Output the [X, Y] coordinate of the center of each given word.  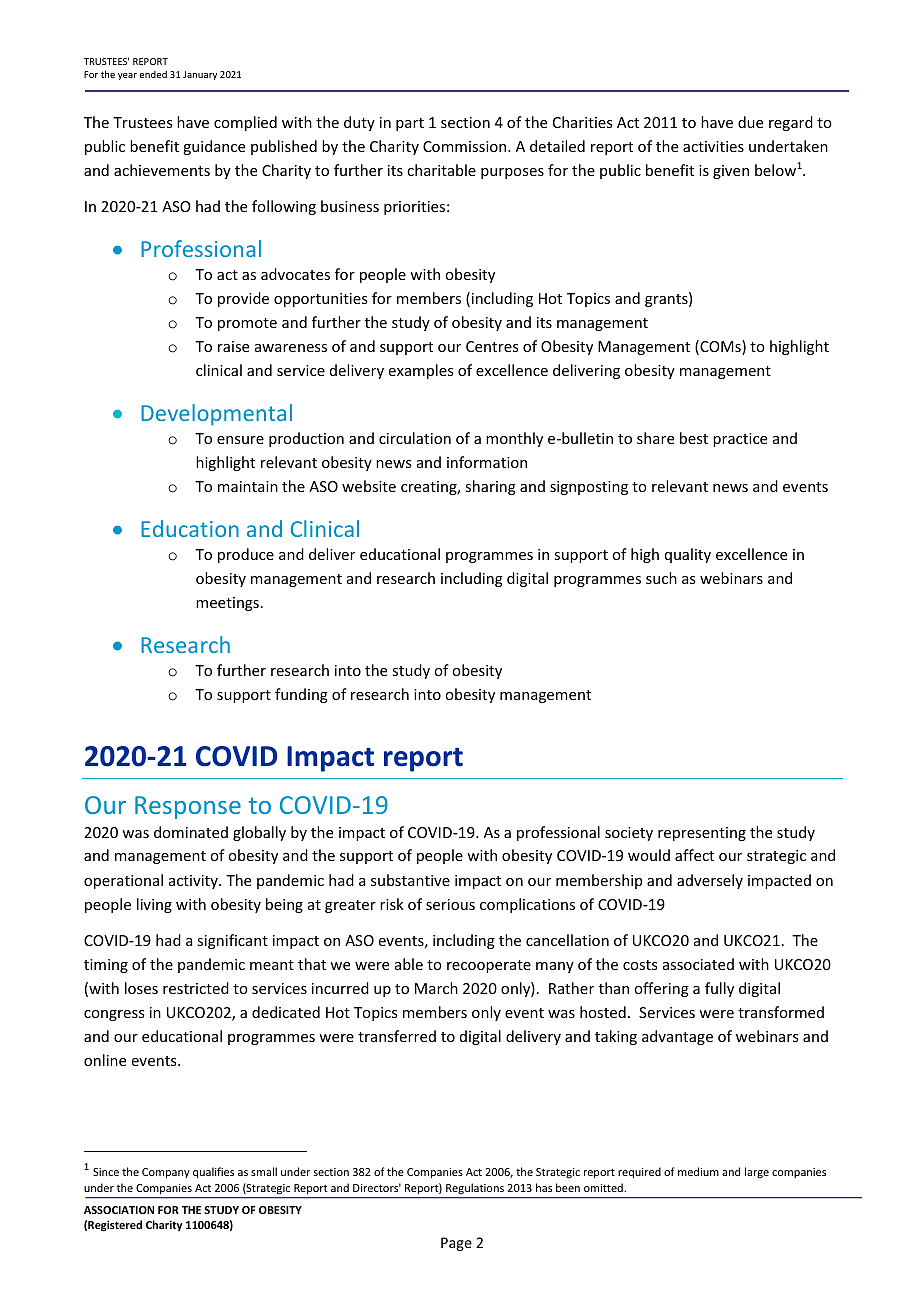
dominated [191, 832]
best [694, 438]
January [200, 75]
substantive [410, 880]
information [487, 462]
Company [166, 1173]
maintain [248, 486]
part [410, 124]
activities [713, 146]
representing [702, 834]
